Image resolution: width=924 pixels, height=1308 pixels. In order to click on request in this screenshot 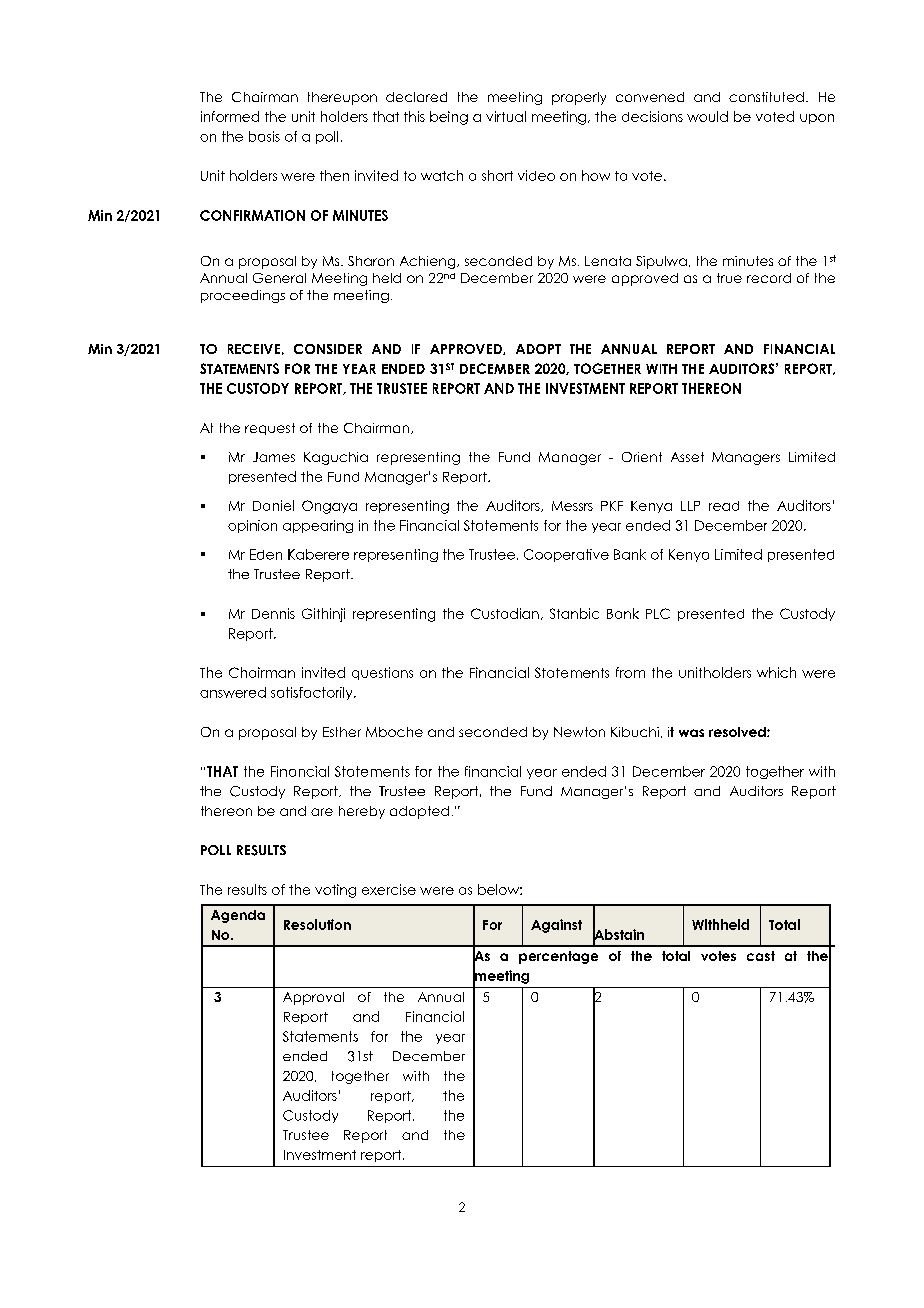, I will do `click(270, 429)`.
